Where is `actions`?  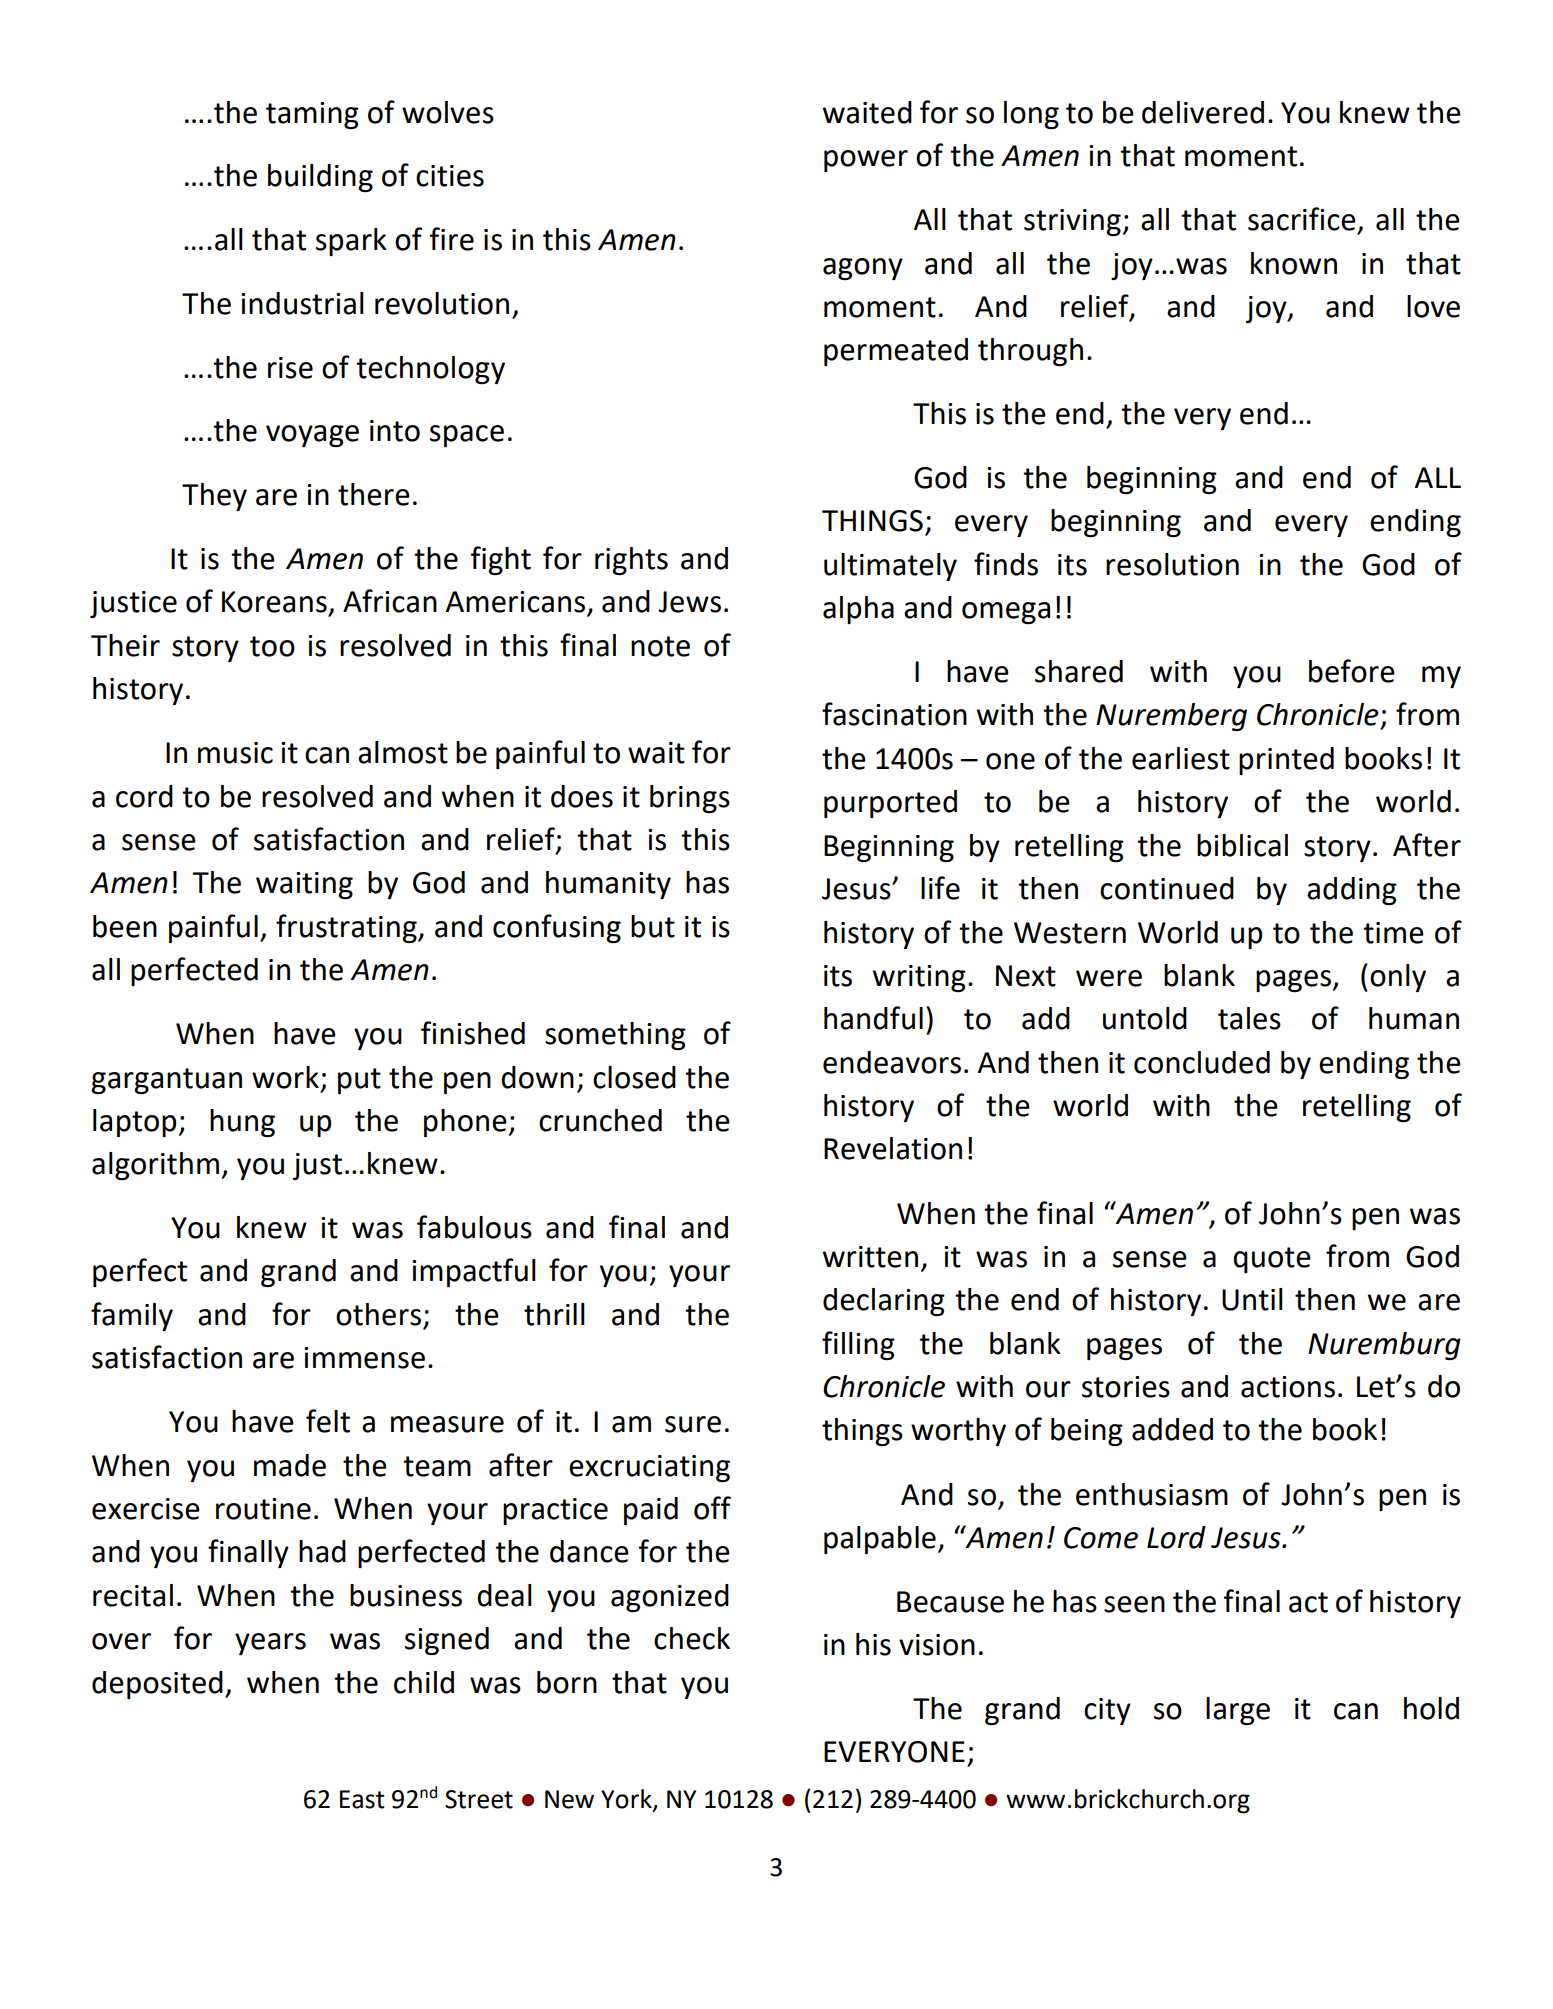
actions is located at coordinates (1288, 1387).
